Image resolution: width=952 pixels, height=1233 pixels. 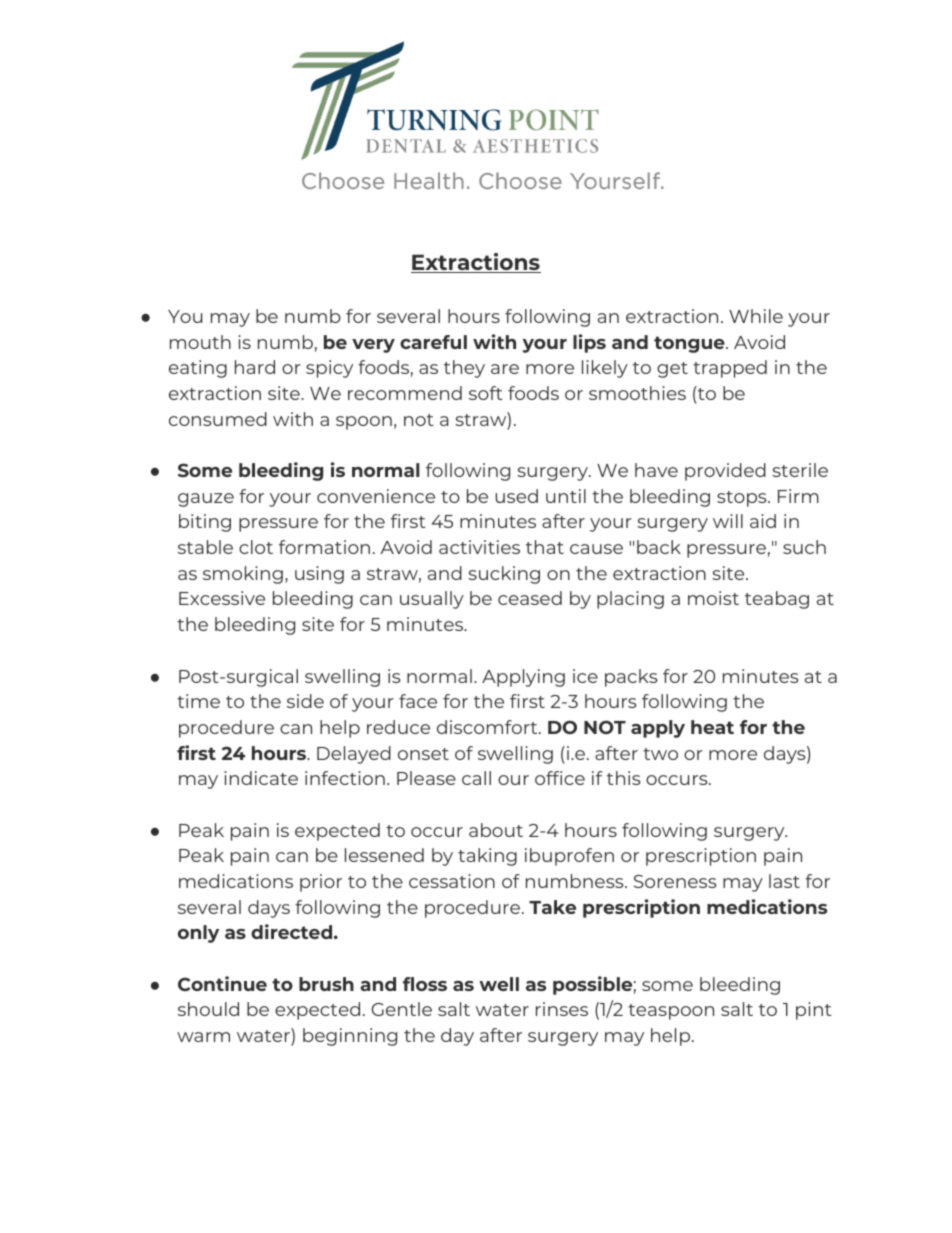 I want to click on While, so click(x=756, y=316).
